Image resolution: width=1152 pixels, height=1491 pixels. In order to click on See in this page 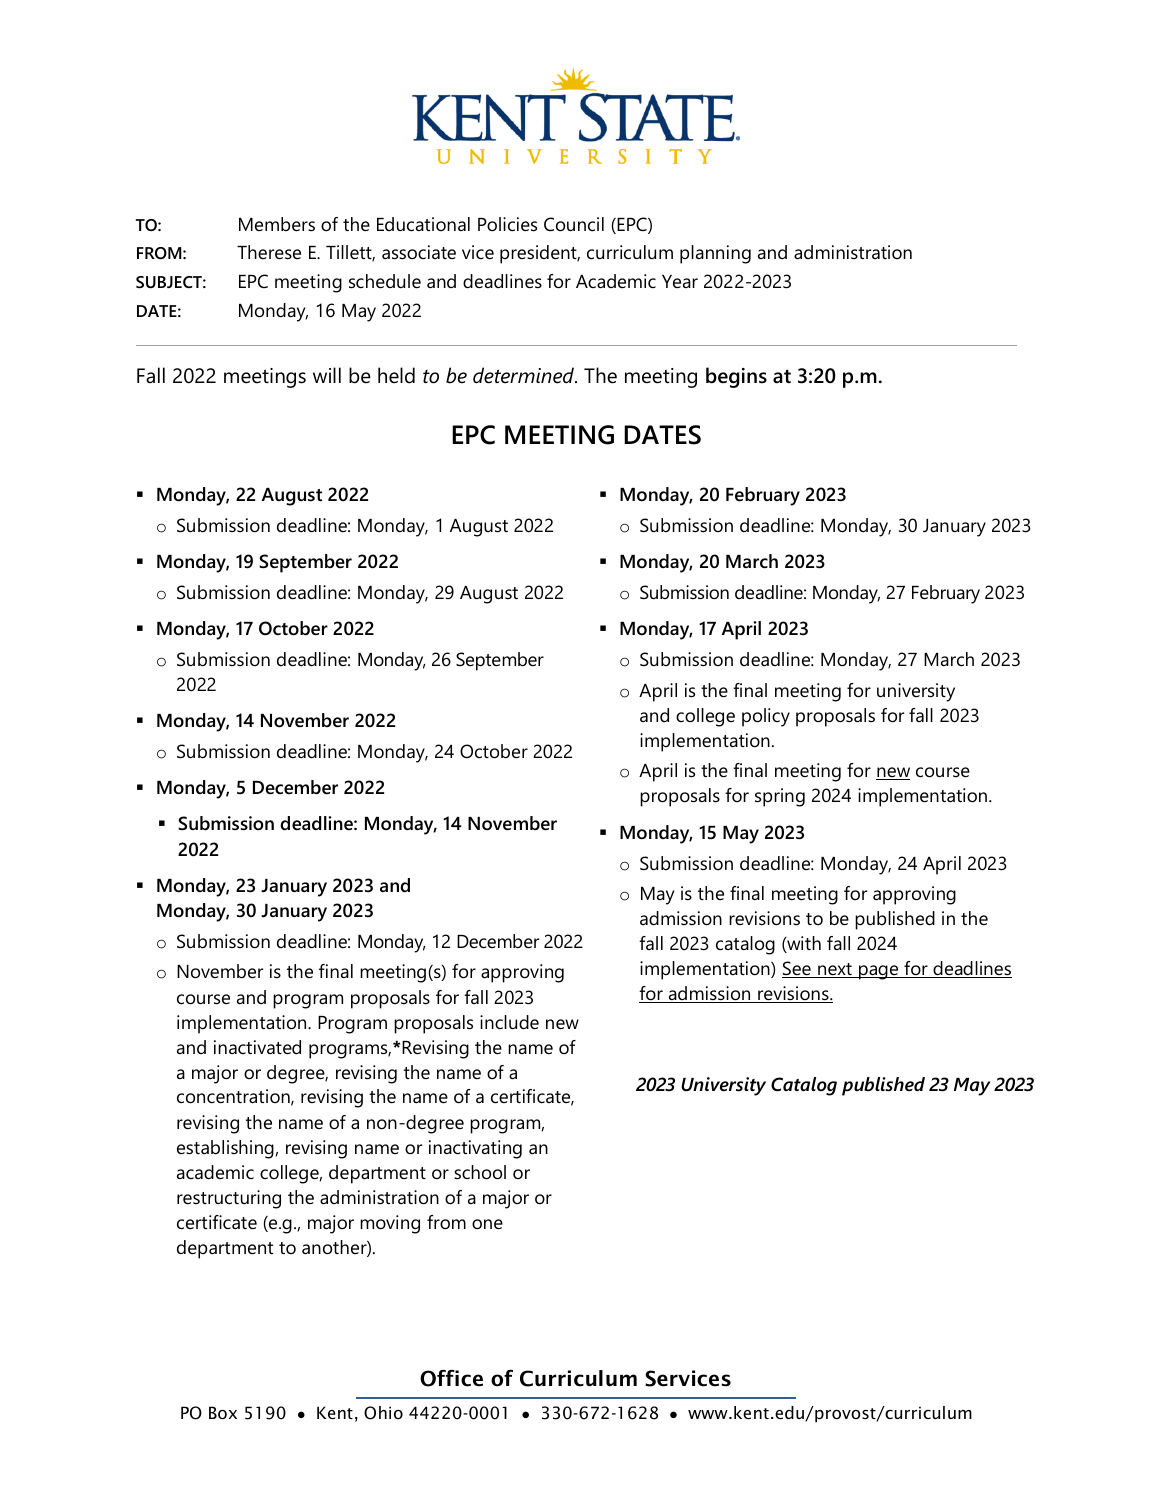, I will do `click(797, 969)`.
